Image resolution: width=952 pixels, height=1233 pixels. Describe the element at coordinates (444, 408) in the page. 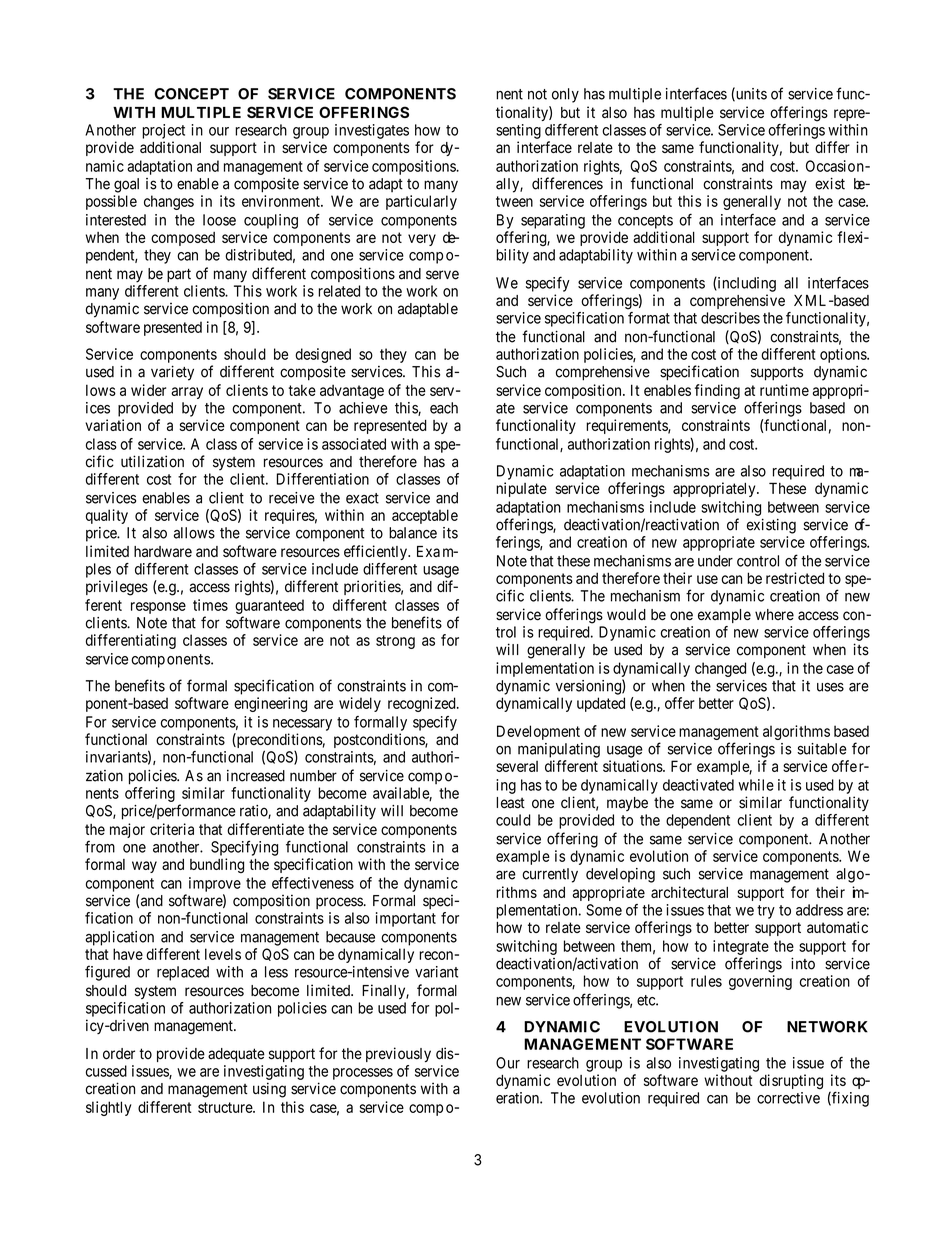

I see `each` at that location.
